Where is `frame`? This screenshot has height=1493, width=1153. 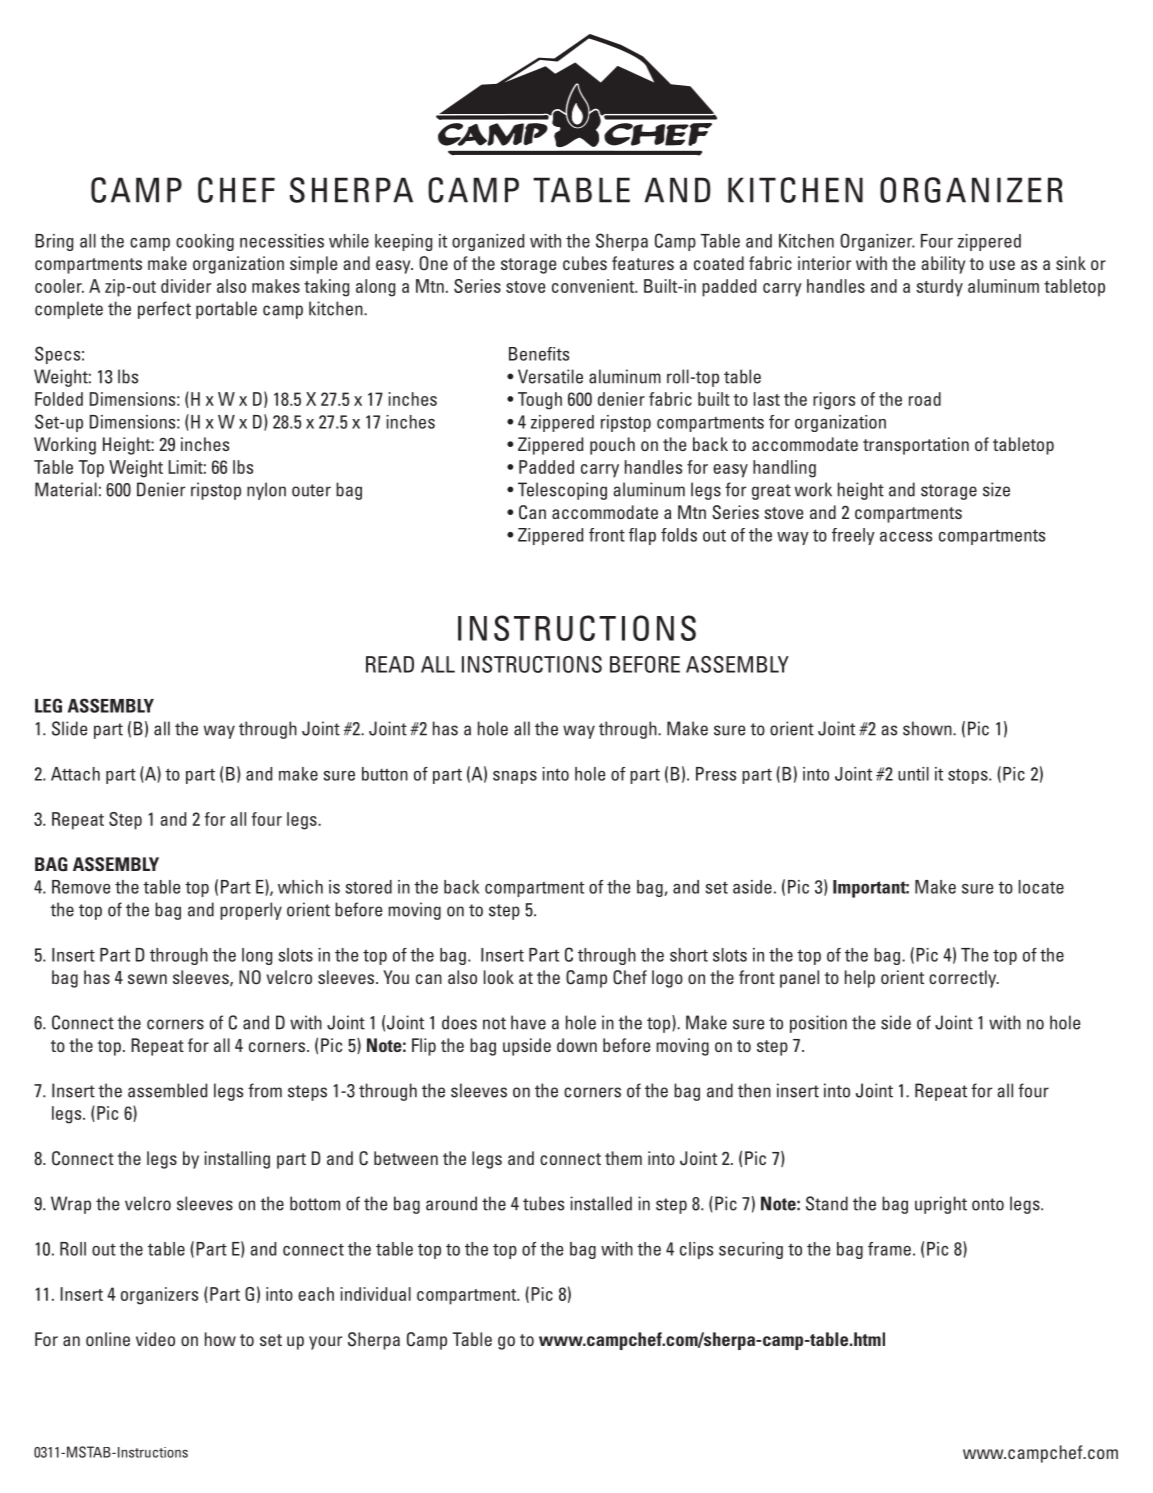 frame is located at coordinates (889, 1249).
